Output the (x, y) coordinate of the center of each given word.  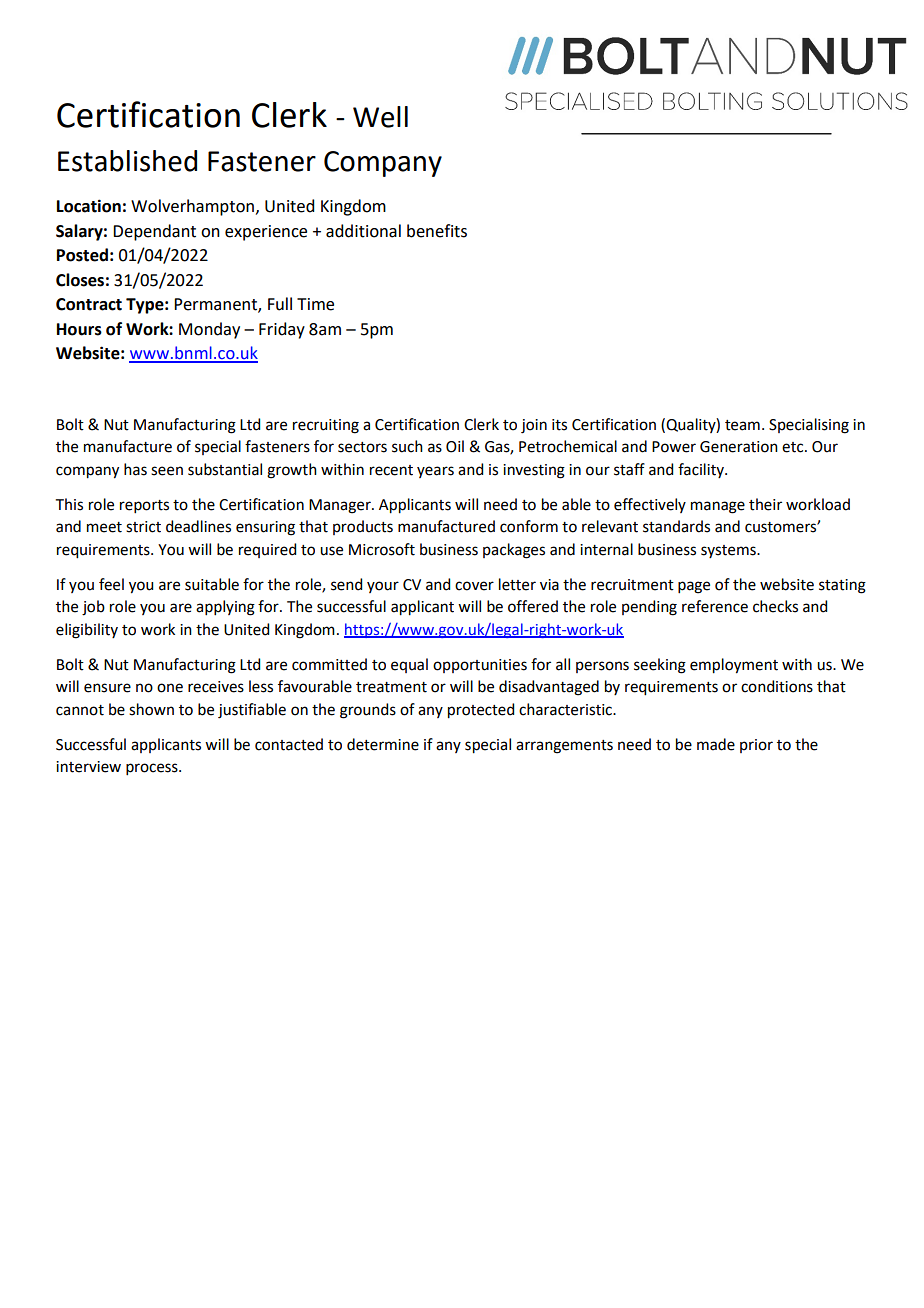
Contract (89, 304)
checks (775, 606)
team (742, 425)
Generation (739, 447)
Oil (455, 446)
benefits (437, 231)
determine (383, 744)
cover (474, 586)
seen (167, 471)
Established (127, 161)
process (153, 769)
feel (111, 584)
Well (380, 117)
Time (315, 304)
